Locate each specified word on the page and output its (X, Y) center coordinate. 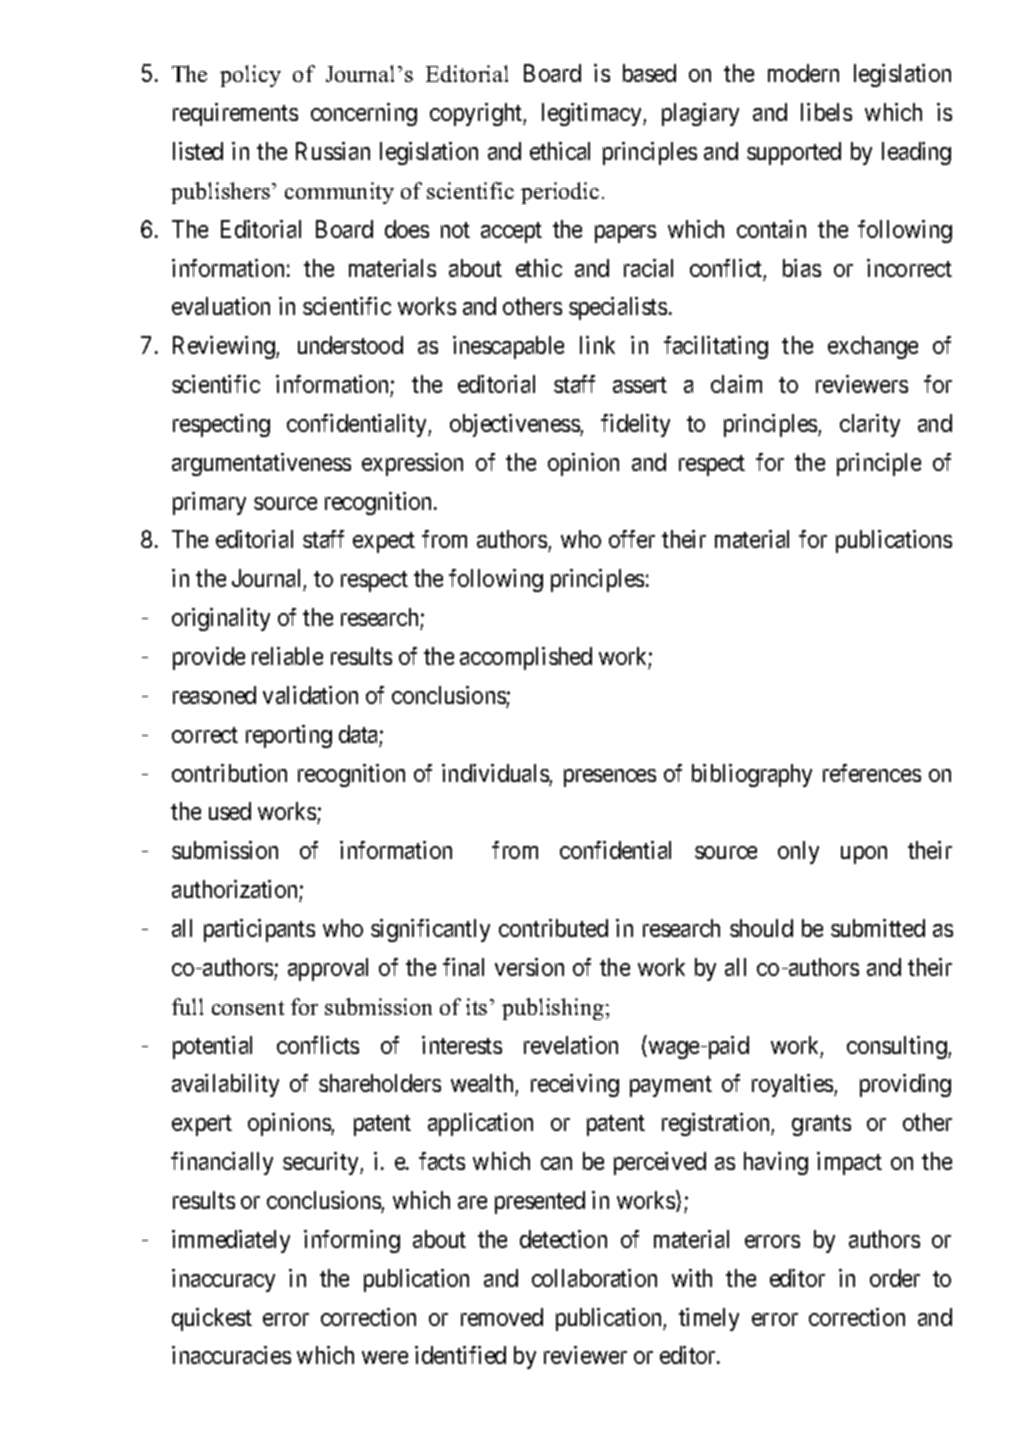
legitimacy (593, 114)
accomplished (526, 658)
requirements (235, 114)
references (872, 773)
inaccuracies (231, 1355)
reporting (289, 736)
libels (826, 112)
